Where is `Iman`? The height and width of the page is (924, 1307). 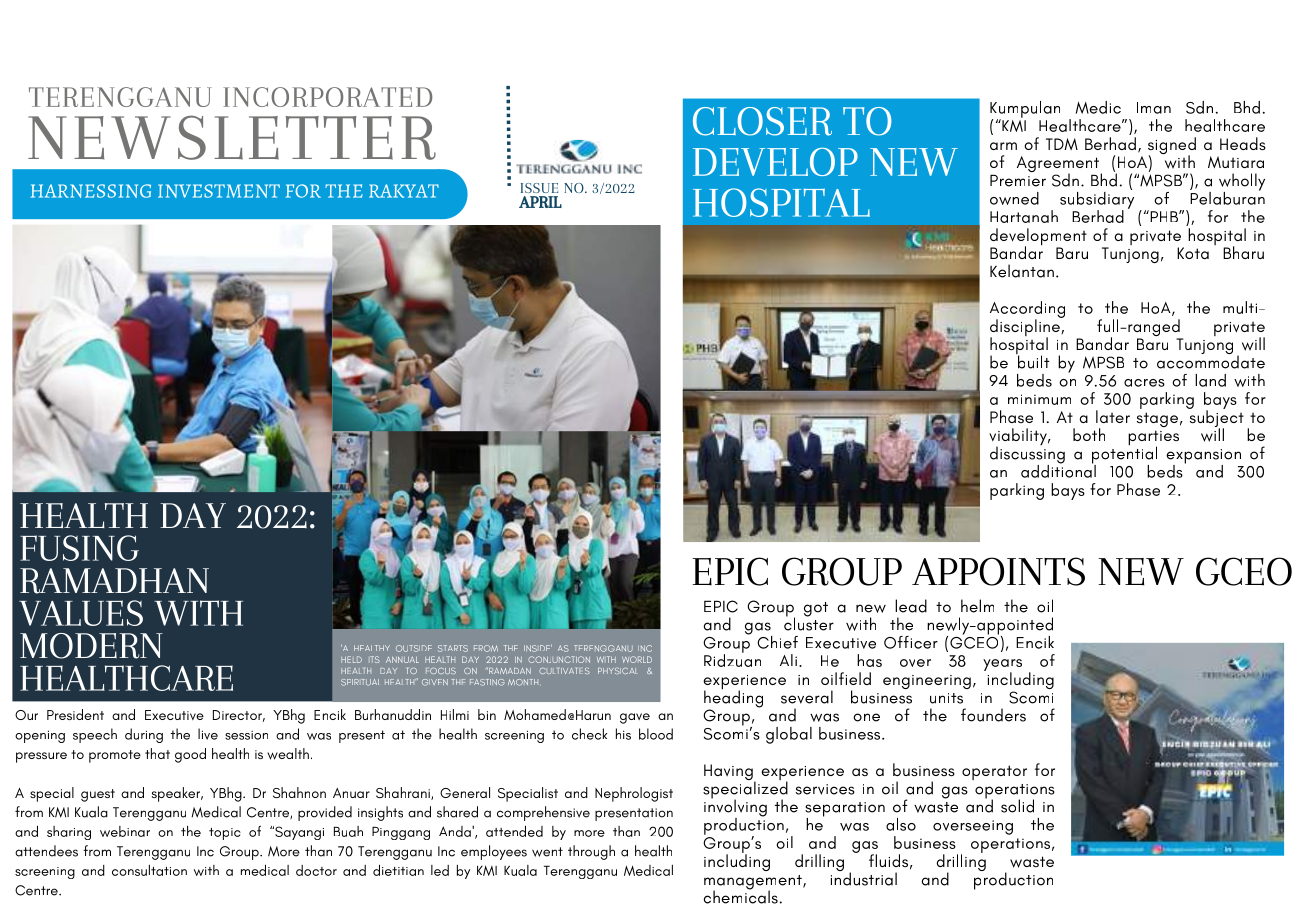 Iman is located at coordinates (1154, 108).
